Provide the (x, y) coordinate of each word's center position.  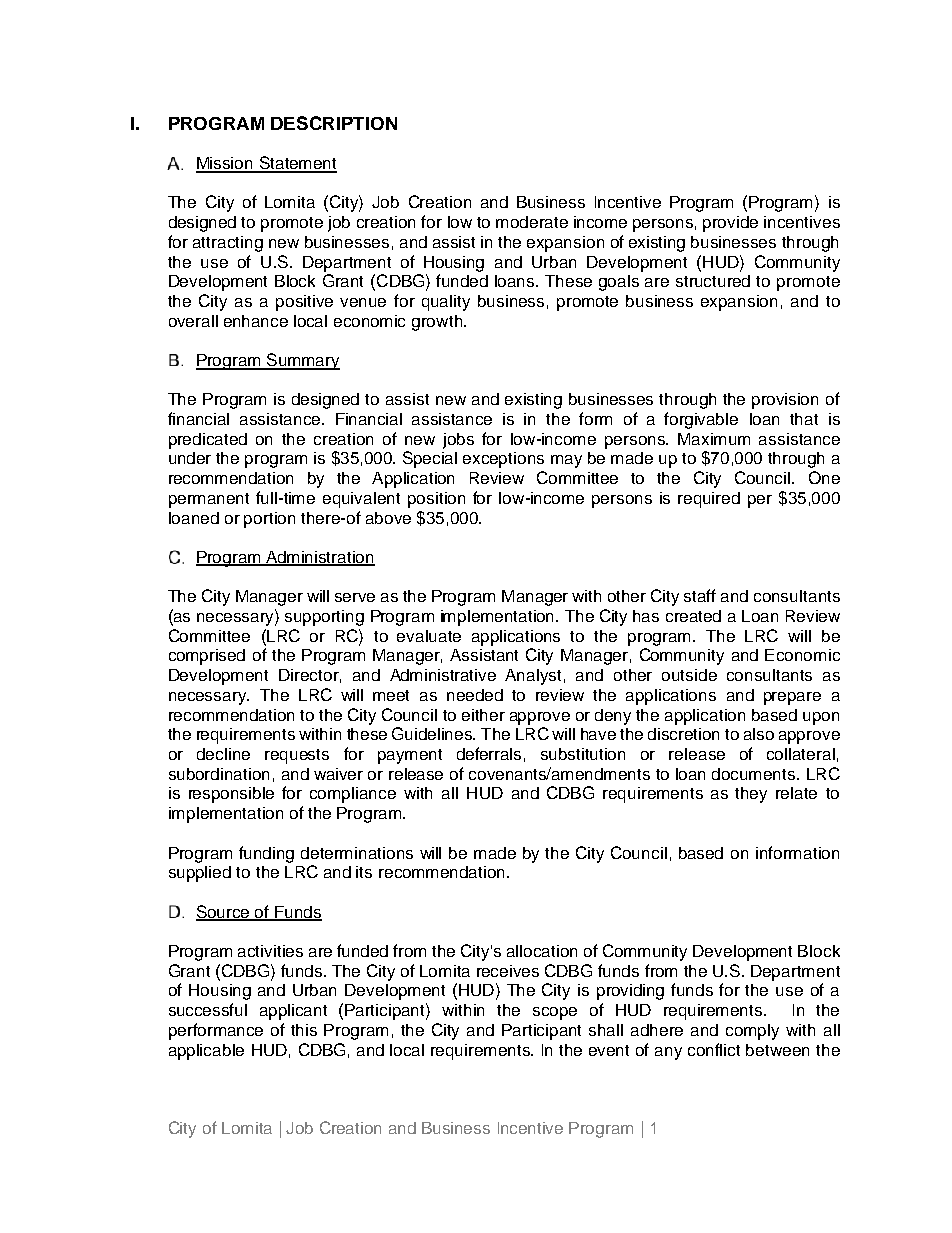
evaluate (429, 636)
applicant (293, 1012)
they (751, 795)
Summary (302, 361)
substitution (583, 754)
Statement (297, 164)
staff (700, 595)
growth (437, 323)
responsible (231, 795)
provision (785, 401)
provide (730, 224)
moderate (532, 222)
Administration (319, 558)
